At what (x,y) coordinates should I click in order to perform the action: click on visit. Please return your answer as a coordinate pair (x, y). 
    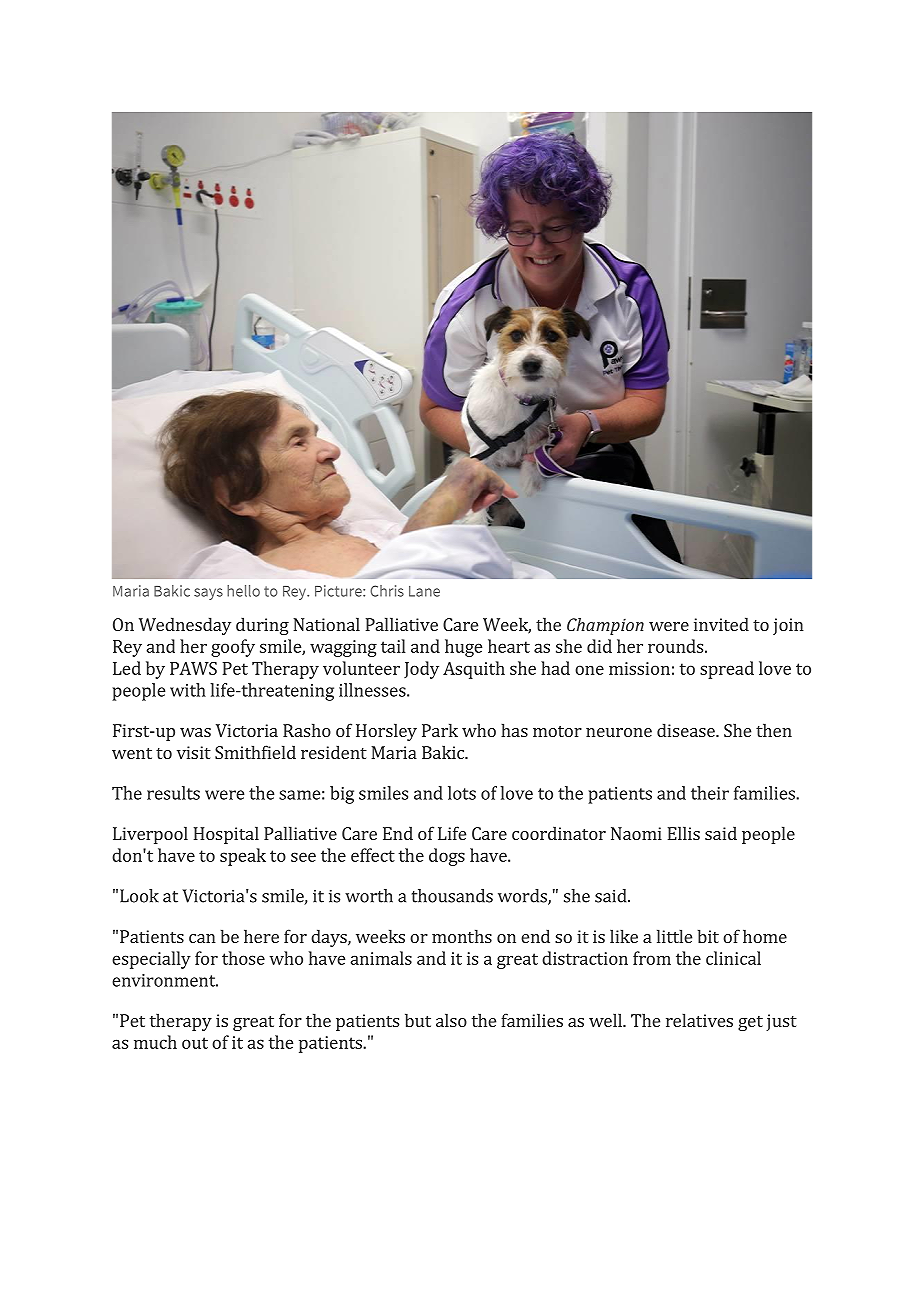
    Looking at the image, I should click on (194, 752).
